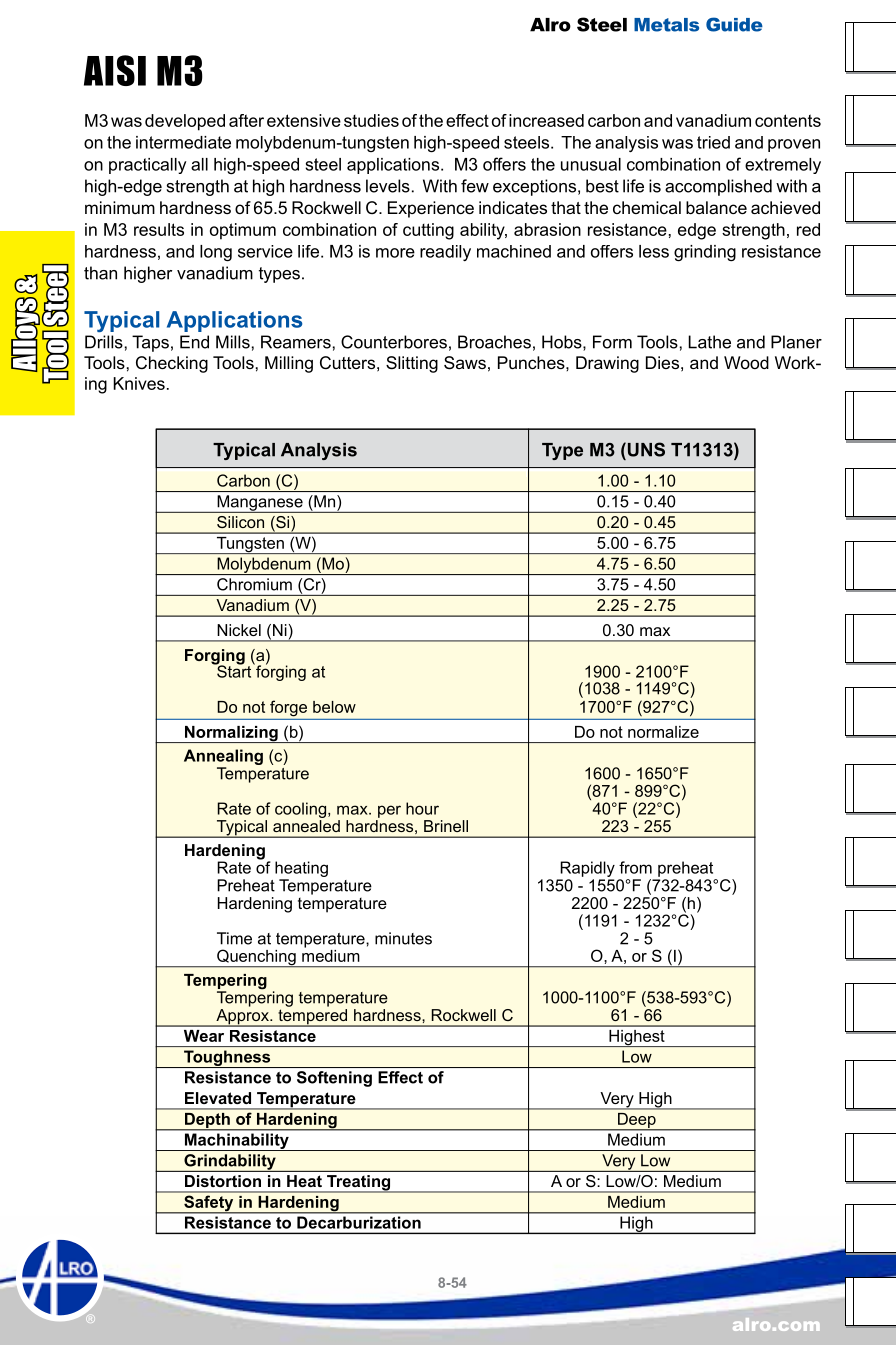  Describe the element at coordinates (359, 1184) in the screenshot. I see `Treating` at that location.
